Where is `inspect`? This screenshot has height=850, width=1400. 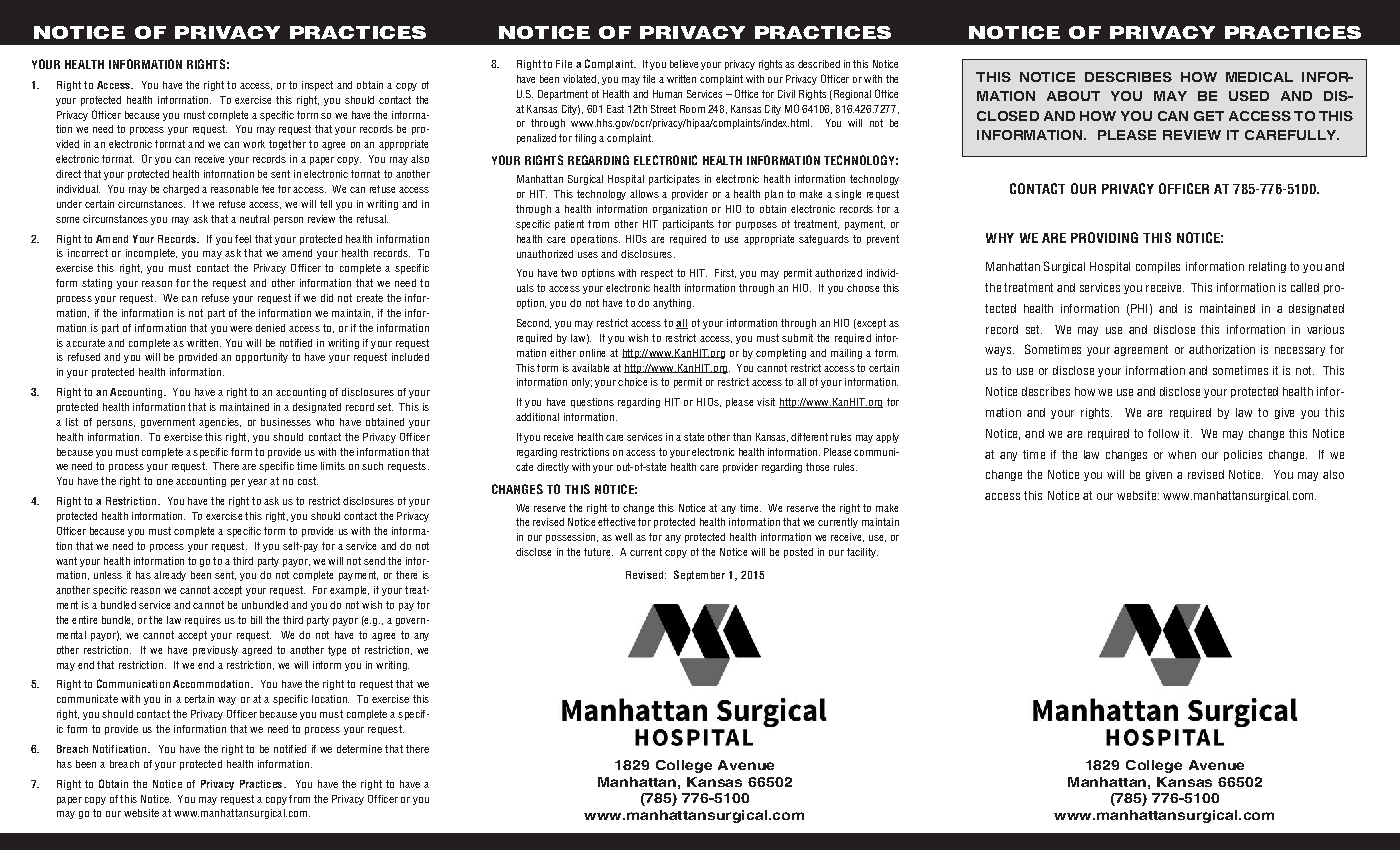 inspect is located at coordinates (317, 86).
